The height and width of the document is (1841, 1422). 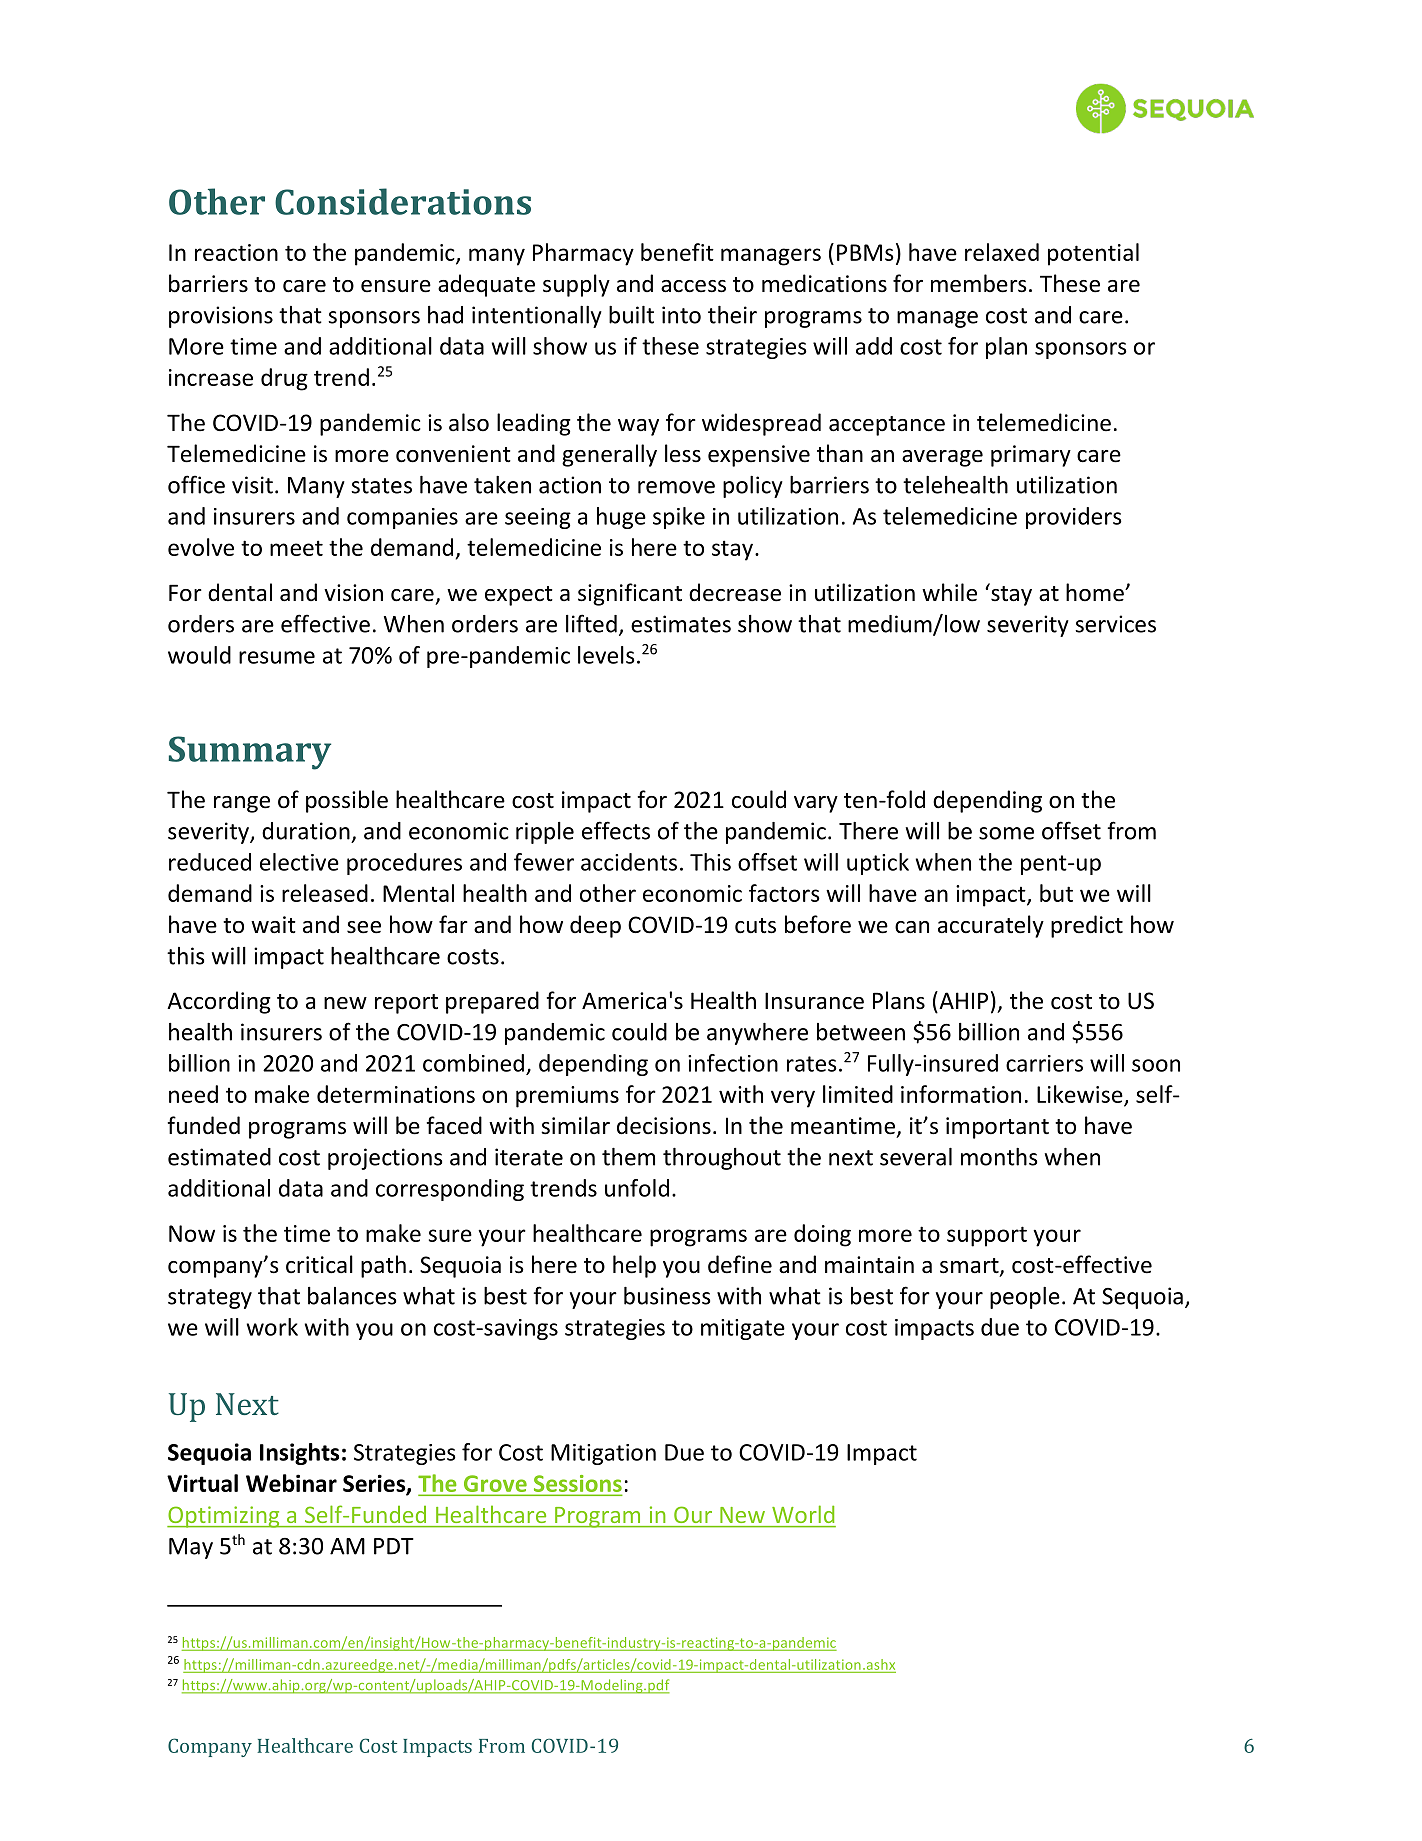 I want to click on carriers, so click(x=1044, y=1063).
